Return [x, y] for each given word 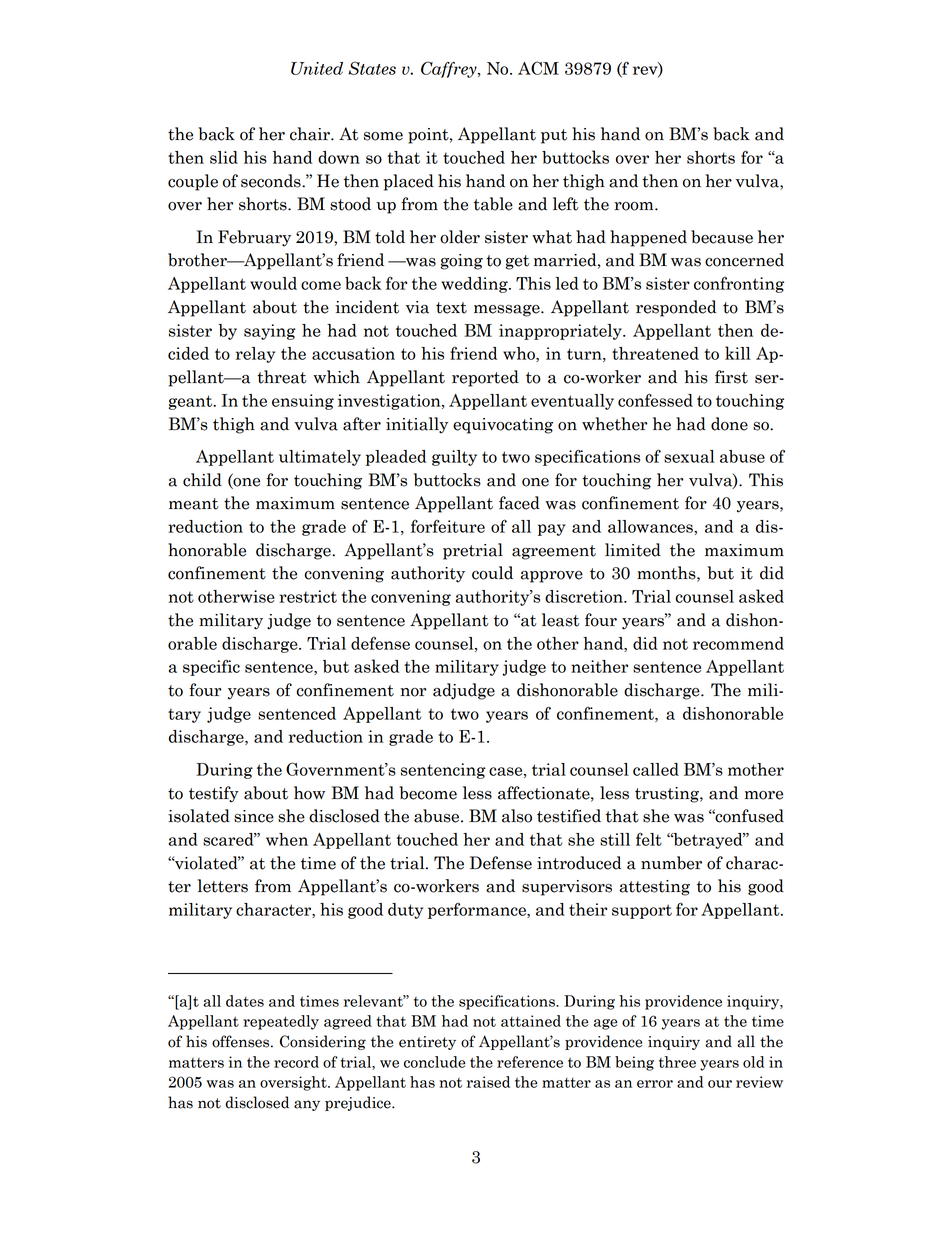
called [656, 769]
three [677, 1062]
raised [488, 1082]
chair [311, 134]
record [296, 1062]
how [309, 793]
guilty [454, 458]
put [554, 136]
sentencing [443, 771]
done [729, 424]
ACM [538, 68]
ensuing [303, 402]
